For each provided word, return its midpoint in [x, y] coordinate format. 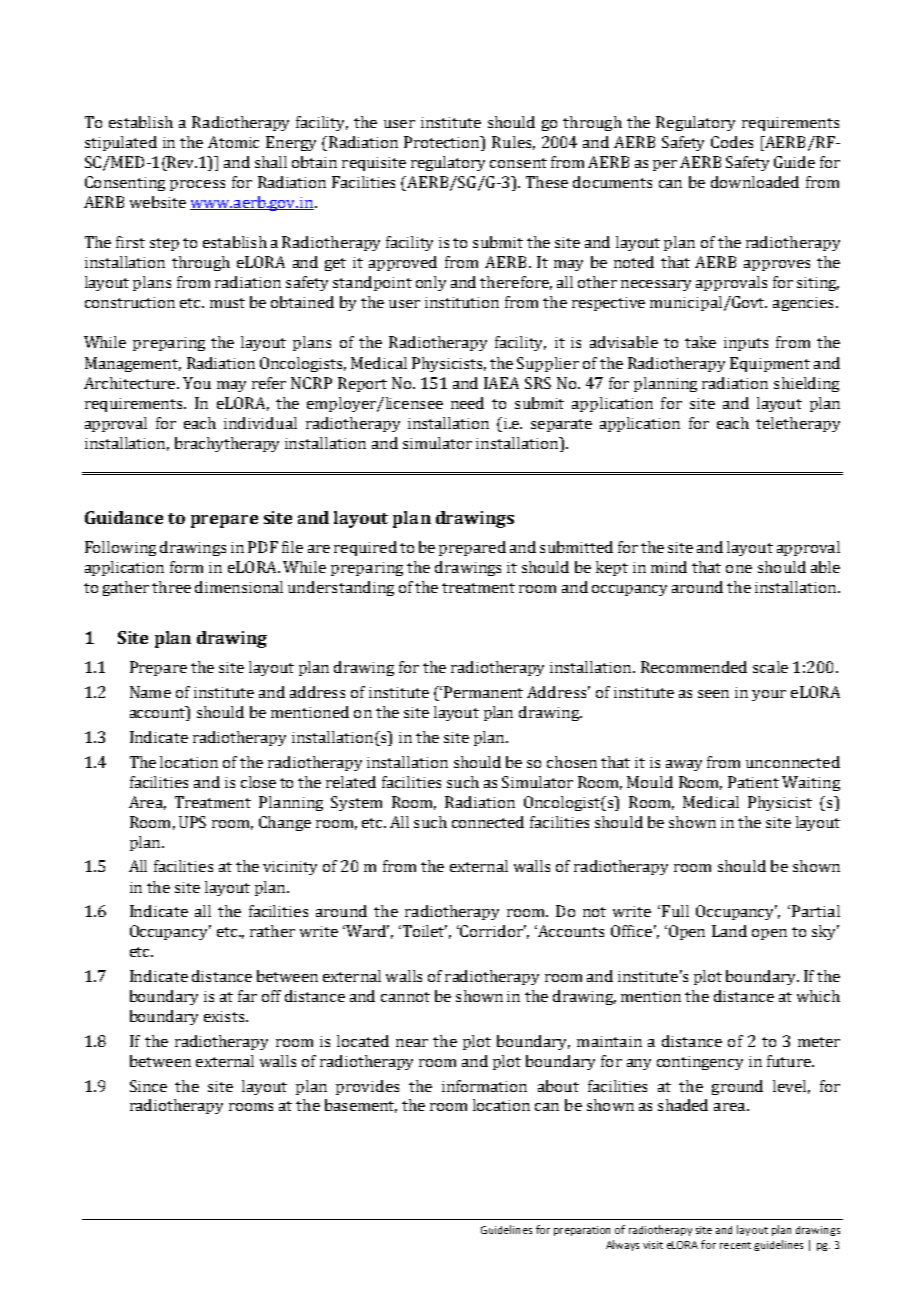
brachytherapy [227, 444]
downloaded [755, 182]
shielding [806, 384]
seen [713, 694]
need [467, 403]
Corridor [493, 931]
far [247, 996]
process [197, 185]
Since [148, 1086]
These [547, 182]
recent [735, 1245]
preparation [582, 1231]
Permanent [483, 692]
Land [729, 931]
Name [150, 692]
